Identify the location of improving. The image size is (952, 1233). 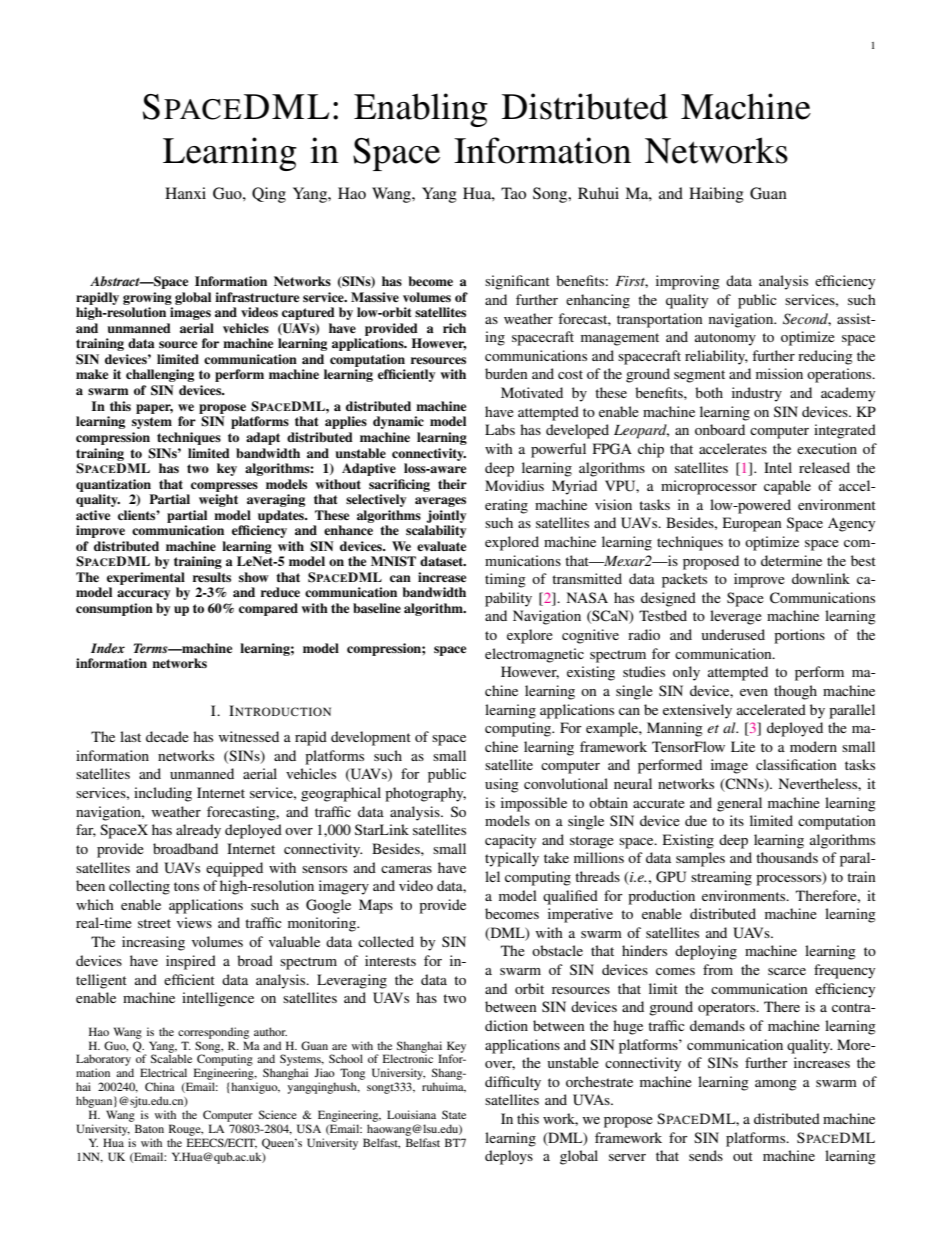
(688, 282).
